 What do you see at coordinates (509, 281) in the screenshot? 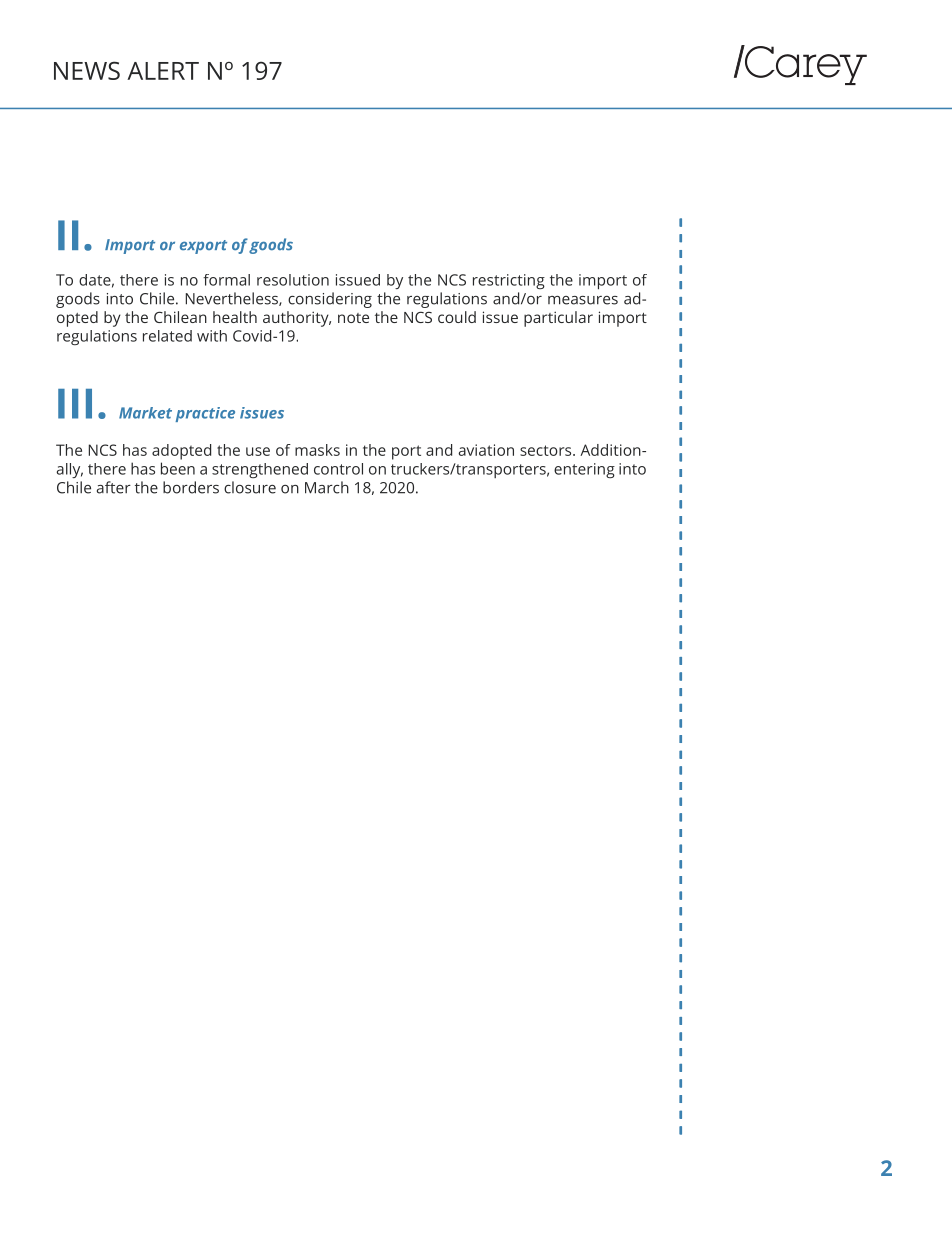
I see `restricting` at bounding box center [509, 281].
